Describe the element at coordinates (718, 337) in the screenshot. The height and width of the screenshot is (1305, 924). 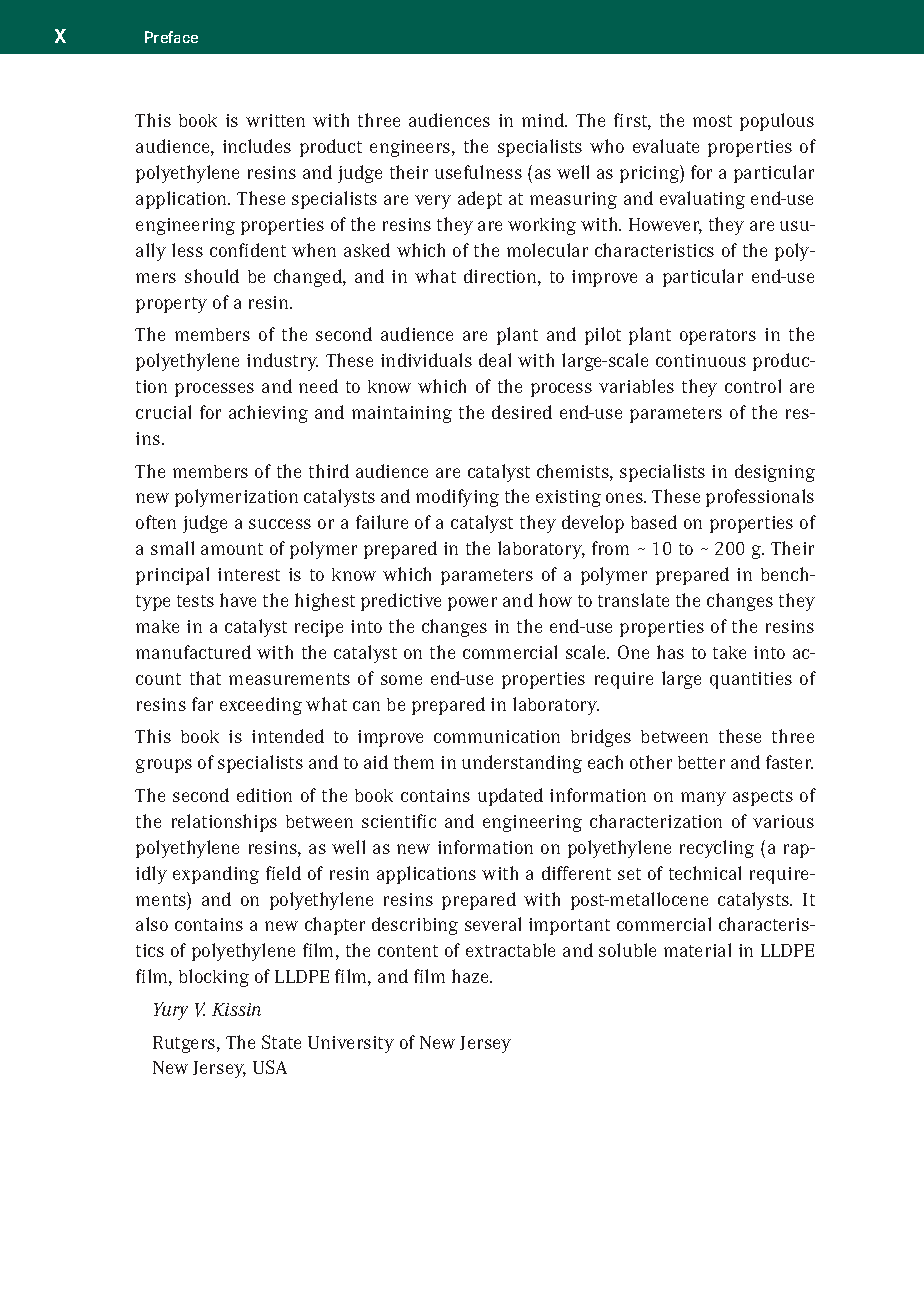
I see `operators` at that location.
